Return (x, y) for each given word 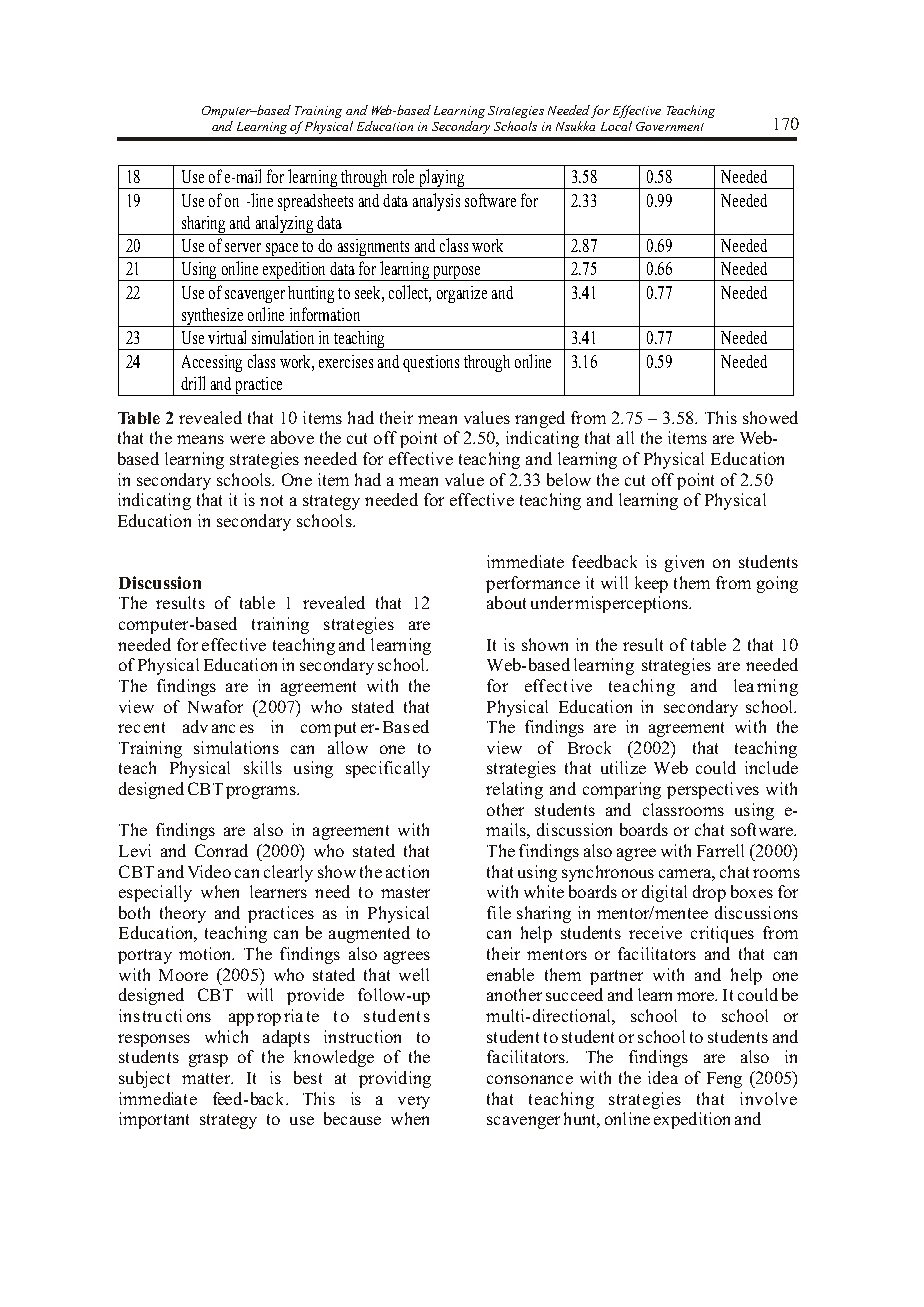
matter (207, 1078)
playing (441, 179)
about (506, 602)
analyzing (284, 225)
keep (651, 584)
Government (670, 126)
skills (263, 767)
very (414, 1102)
